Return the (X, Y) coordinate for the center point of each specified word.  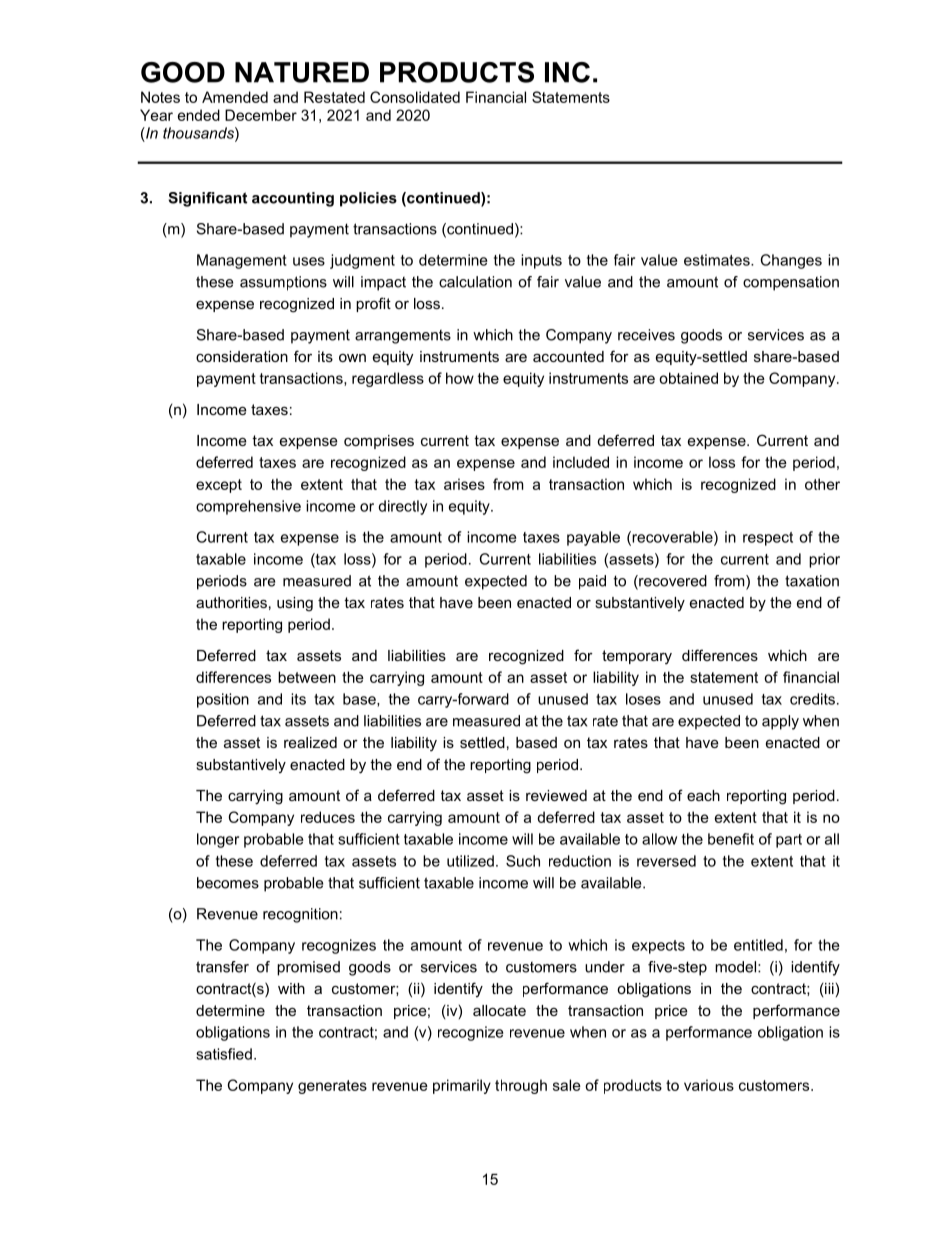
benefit (731, 839)
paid (592, 582)
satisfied (224, 1054)
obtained (688, 378)
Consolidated (415, 97)
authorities (231, 602)
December (261, 115)
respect (768, 539)
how (460, 378)
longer (218, 840)
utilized (470, 861)
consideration (242, 356)
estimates (718, 260)
